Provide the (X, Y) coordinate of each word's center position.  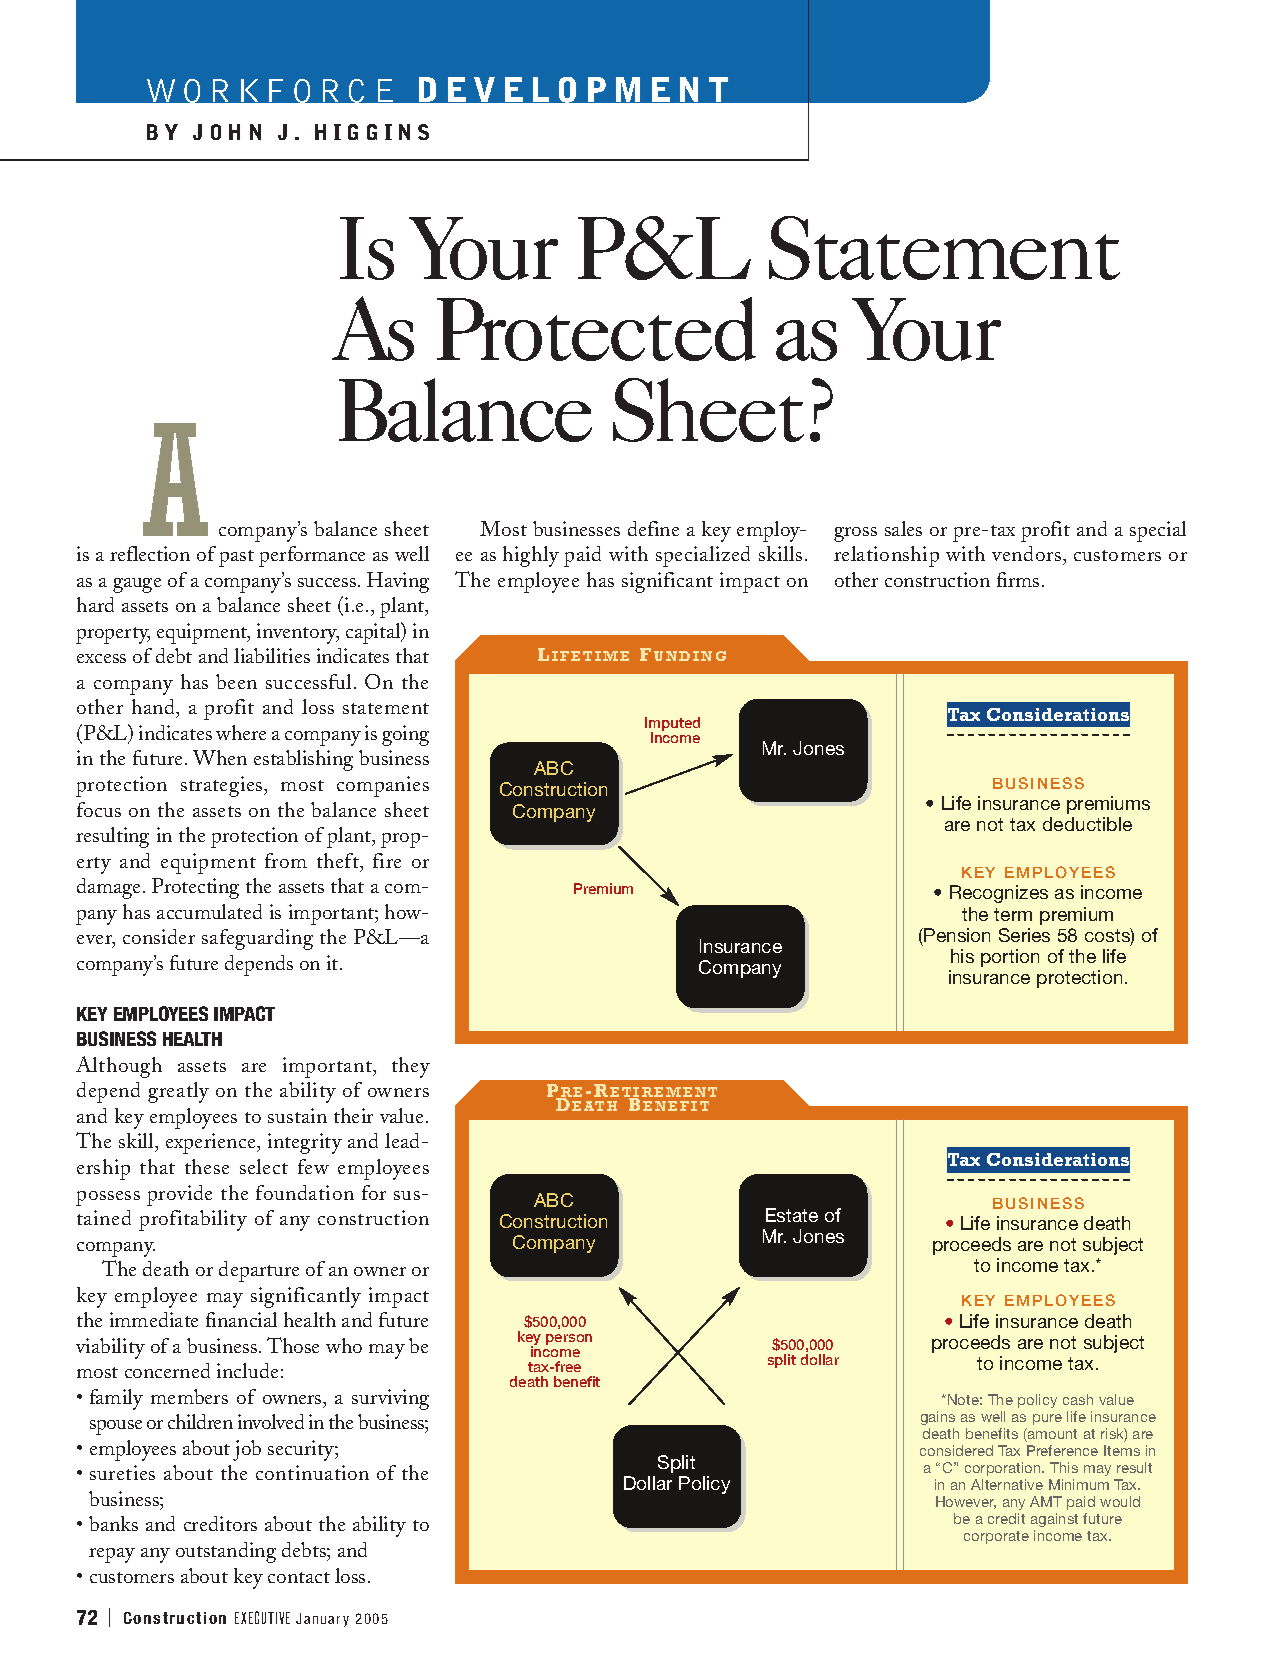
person (569, 1339)
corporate (996, 1537)
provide (179, 1195)
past (236, 558)
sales (903, 528)
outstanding (226, 1552)
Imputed (672, 725)
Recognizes (999, 894)
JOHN (227, 132)
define (653, 528)
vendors (1026, 553)
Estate (792, 1215)
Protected (596, 329)
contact (299, 1577)
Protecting (195, 888)
